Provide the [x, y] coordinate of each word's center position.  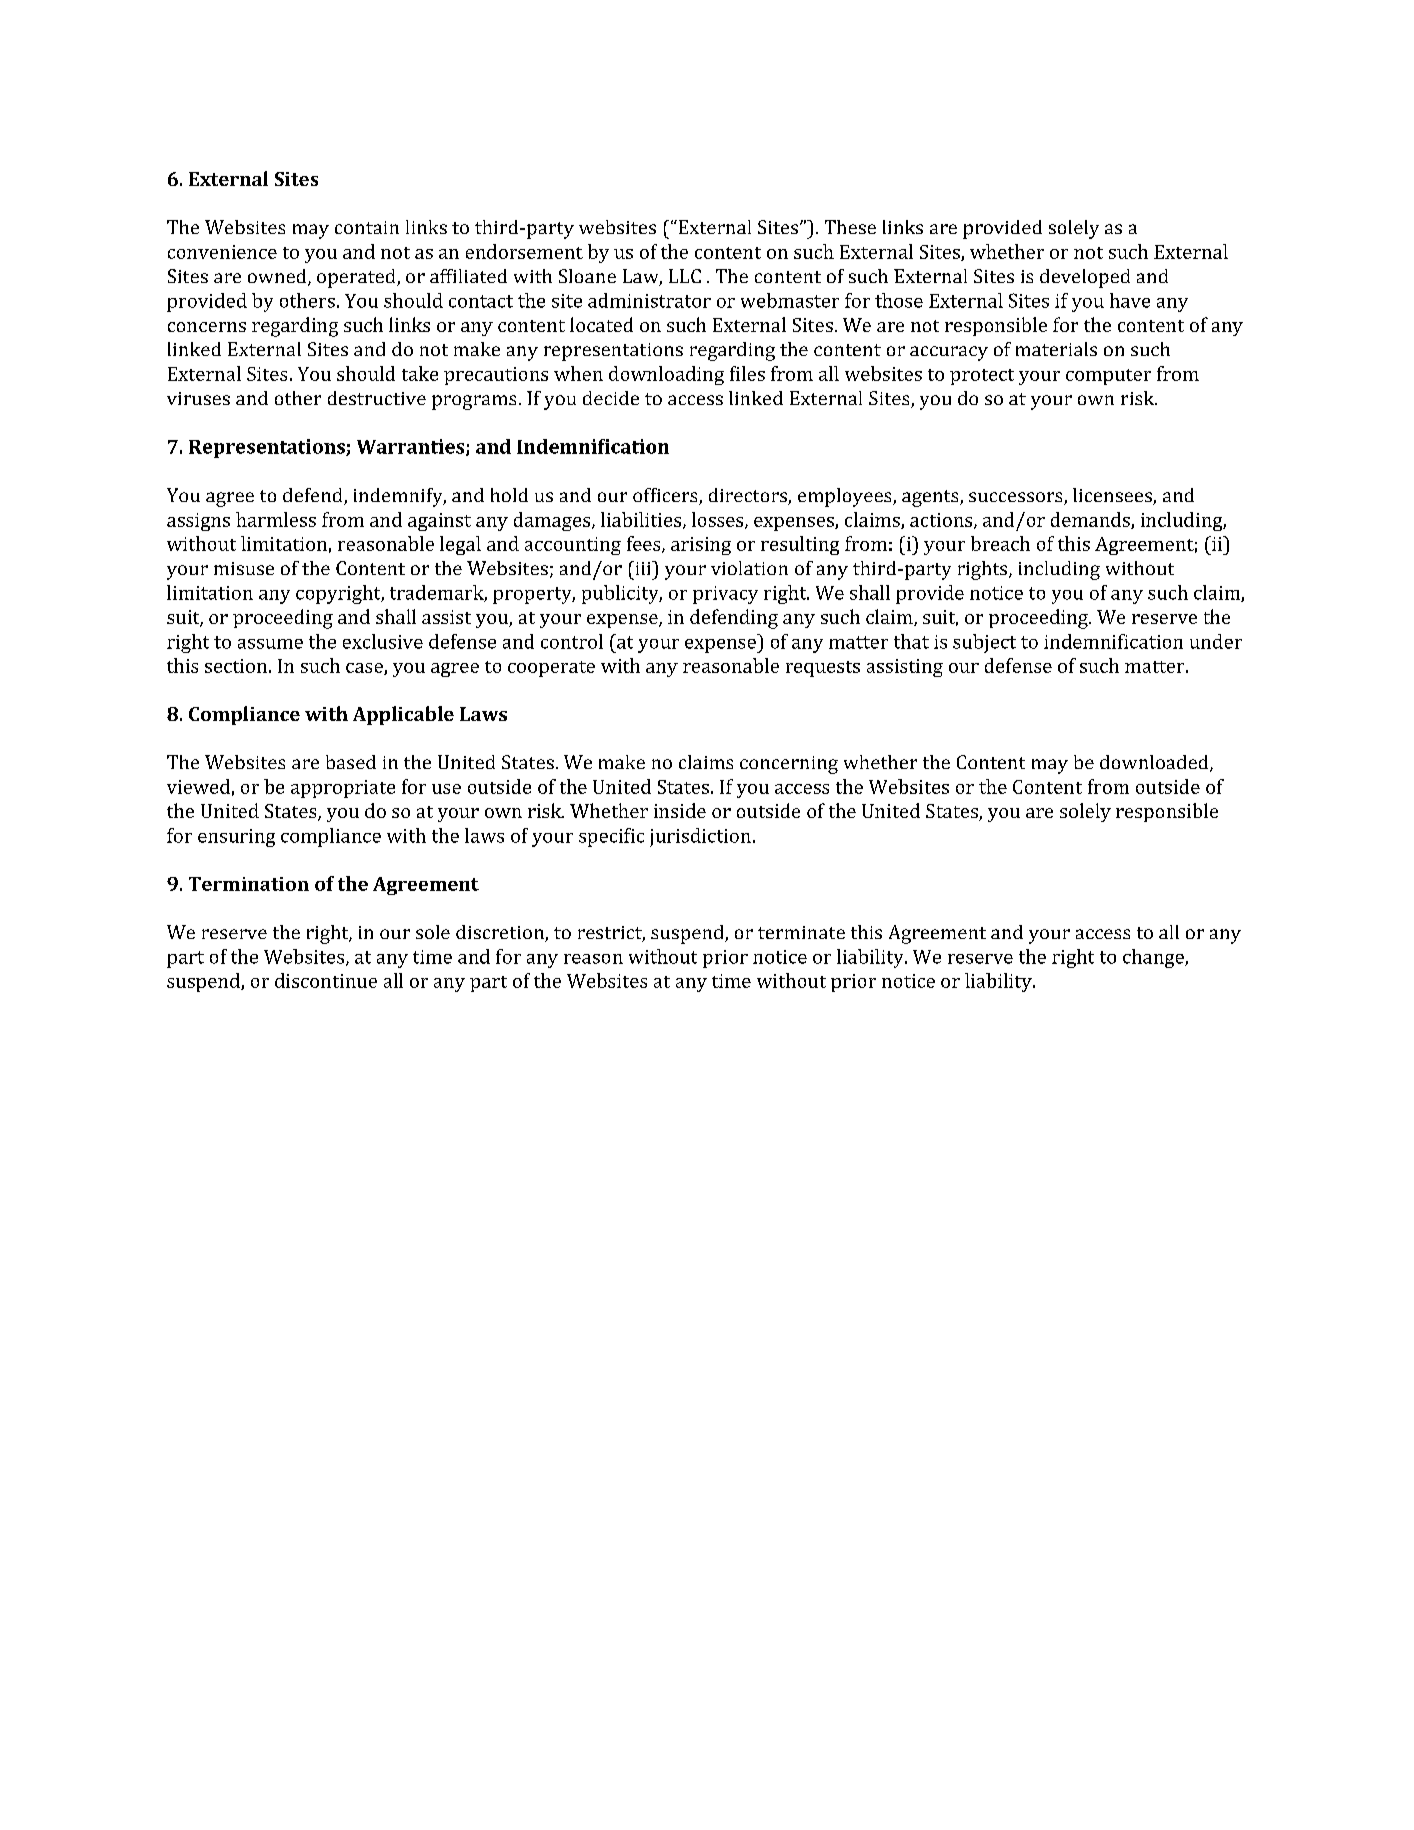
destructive [377, 398]
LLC [685, 276]
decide [611, 398]
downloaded [1155, 763]
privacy [725, 595]
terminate [801, 932]
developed [1085, 278]
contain [367, 227]
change [1154, 958]
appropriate [343, 789]
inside [680, 810]
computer [1108, 377]
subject [984, 643]
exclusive [383, 641]
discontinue [326, 980]
